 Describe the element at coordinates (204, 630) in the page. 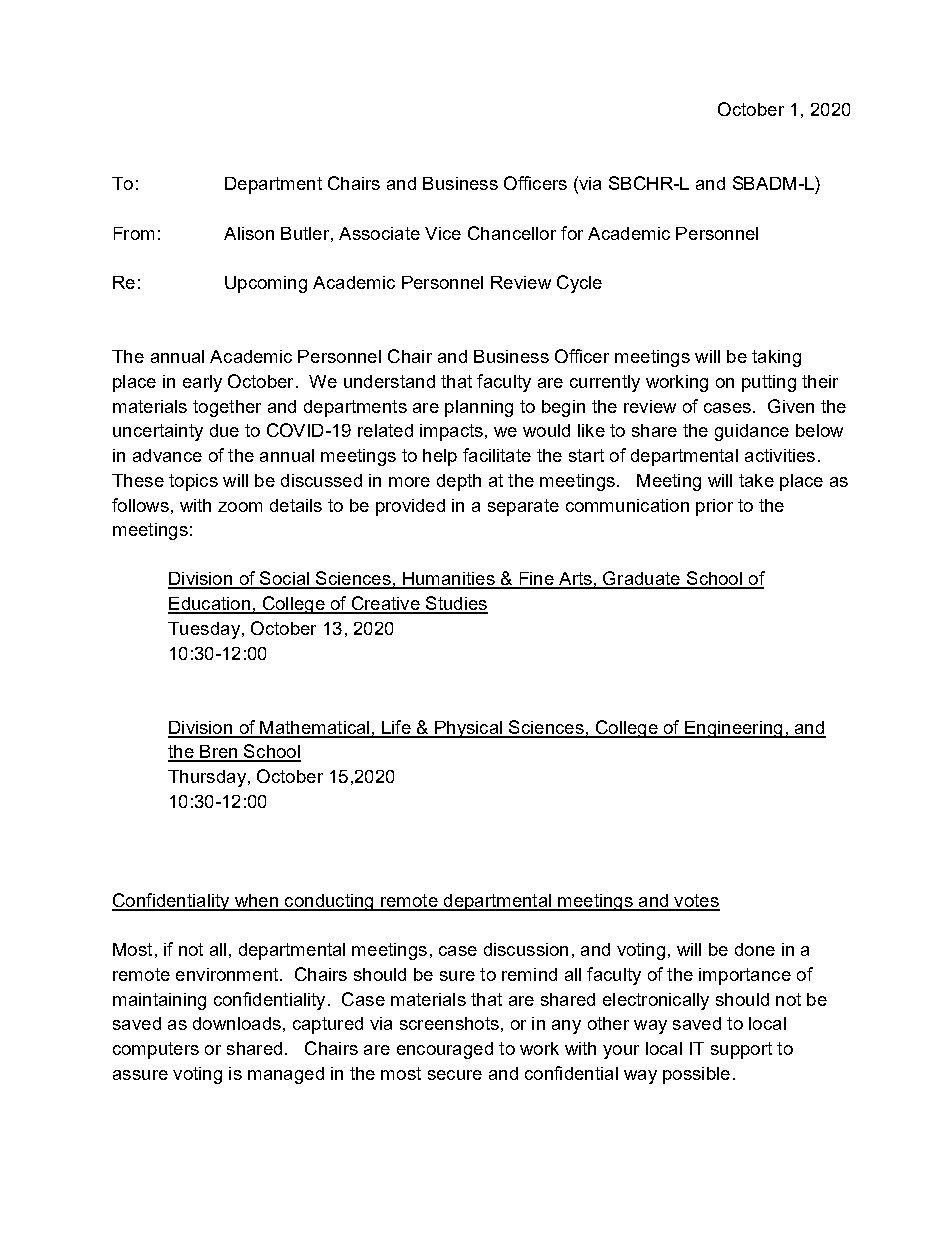

I see `Tuesday` at that location.
